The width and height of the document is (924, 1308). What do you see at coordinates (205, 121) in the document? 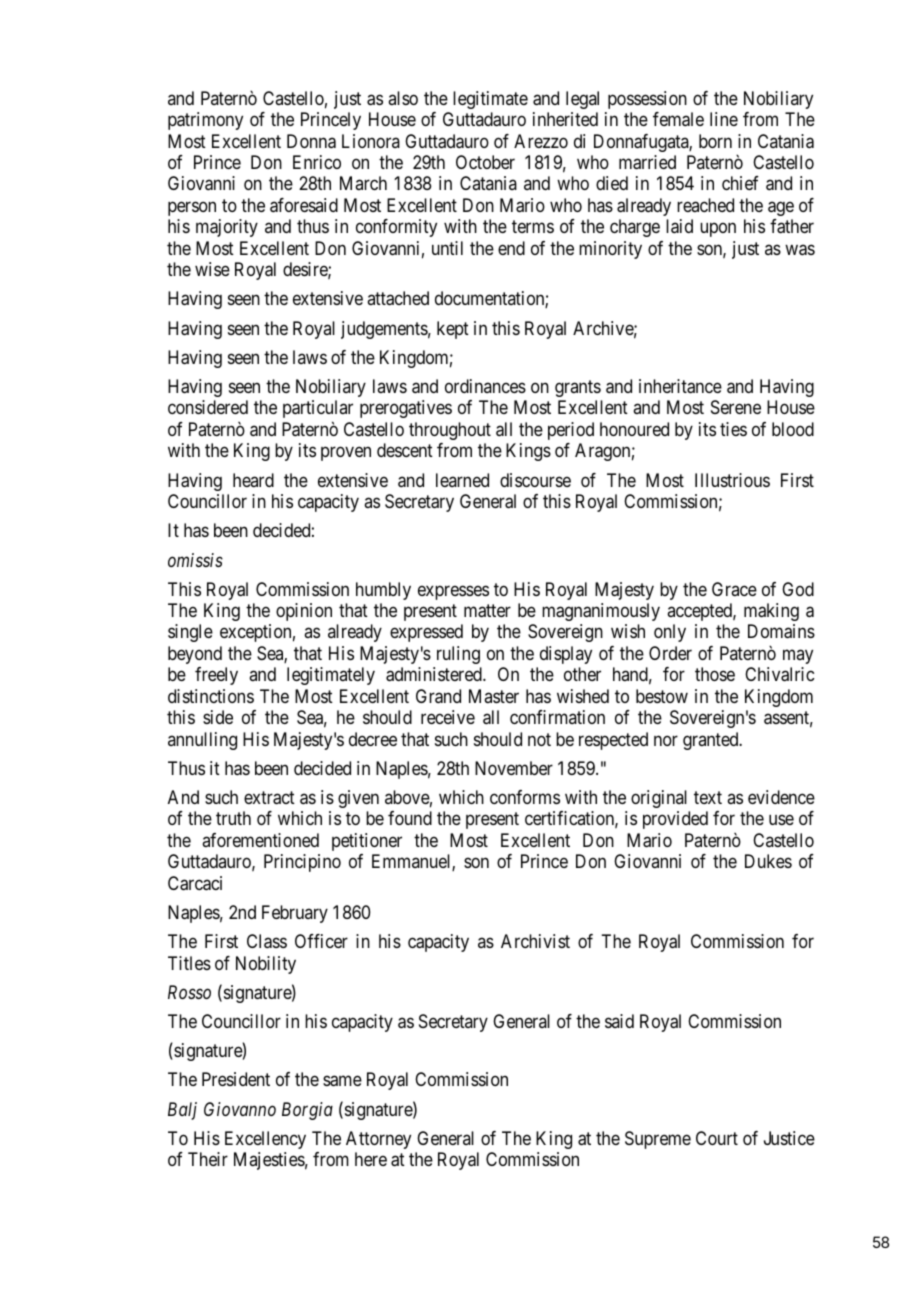
I see `patrimony` at bounding box center [205, 121].
